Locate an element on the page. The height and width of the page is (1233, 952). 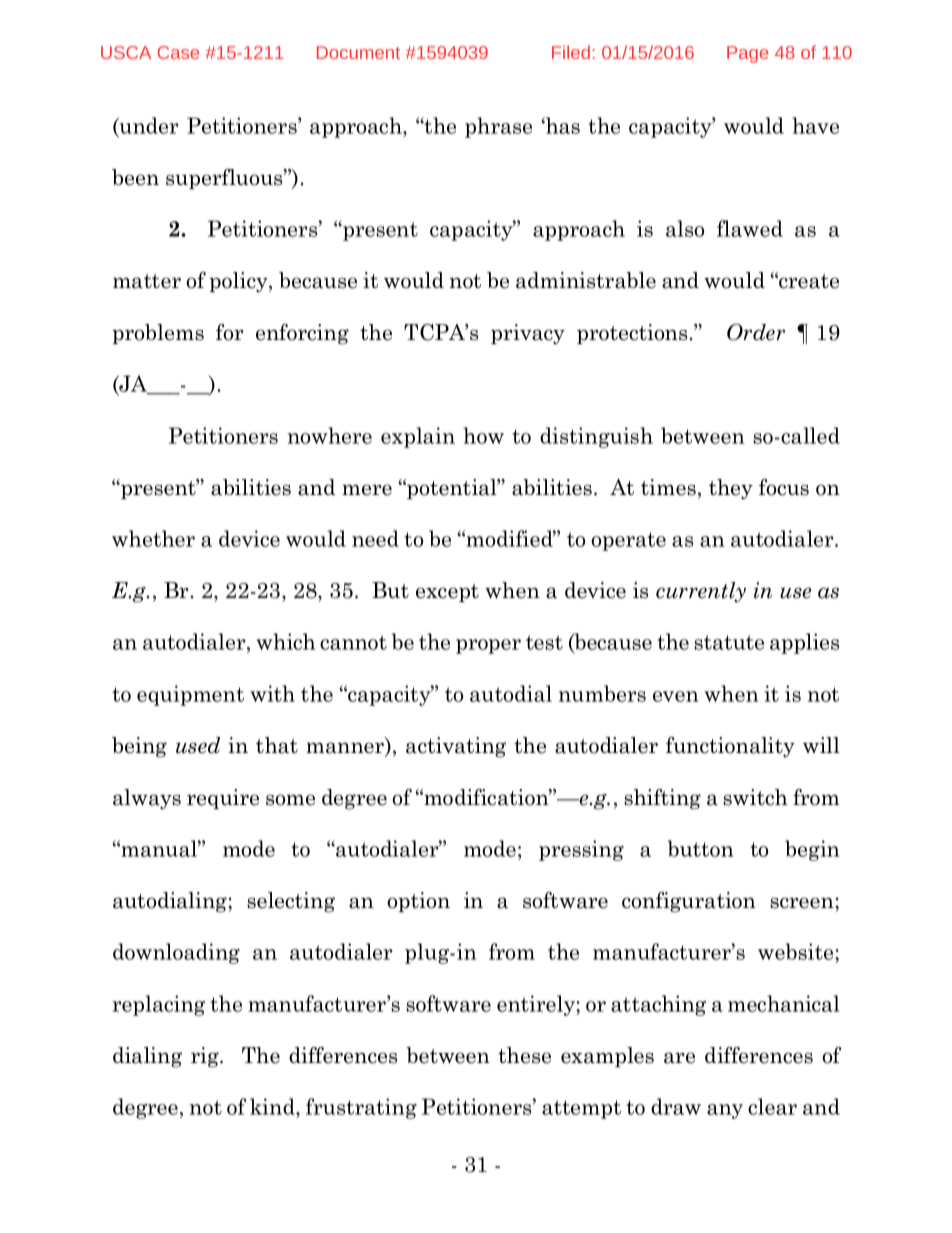
activating is located at coordinates (456, 747).
